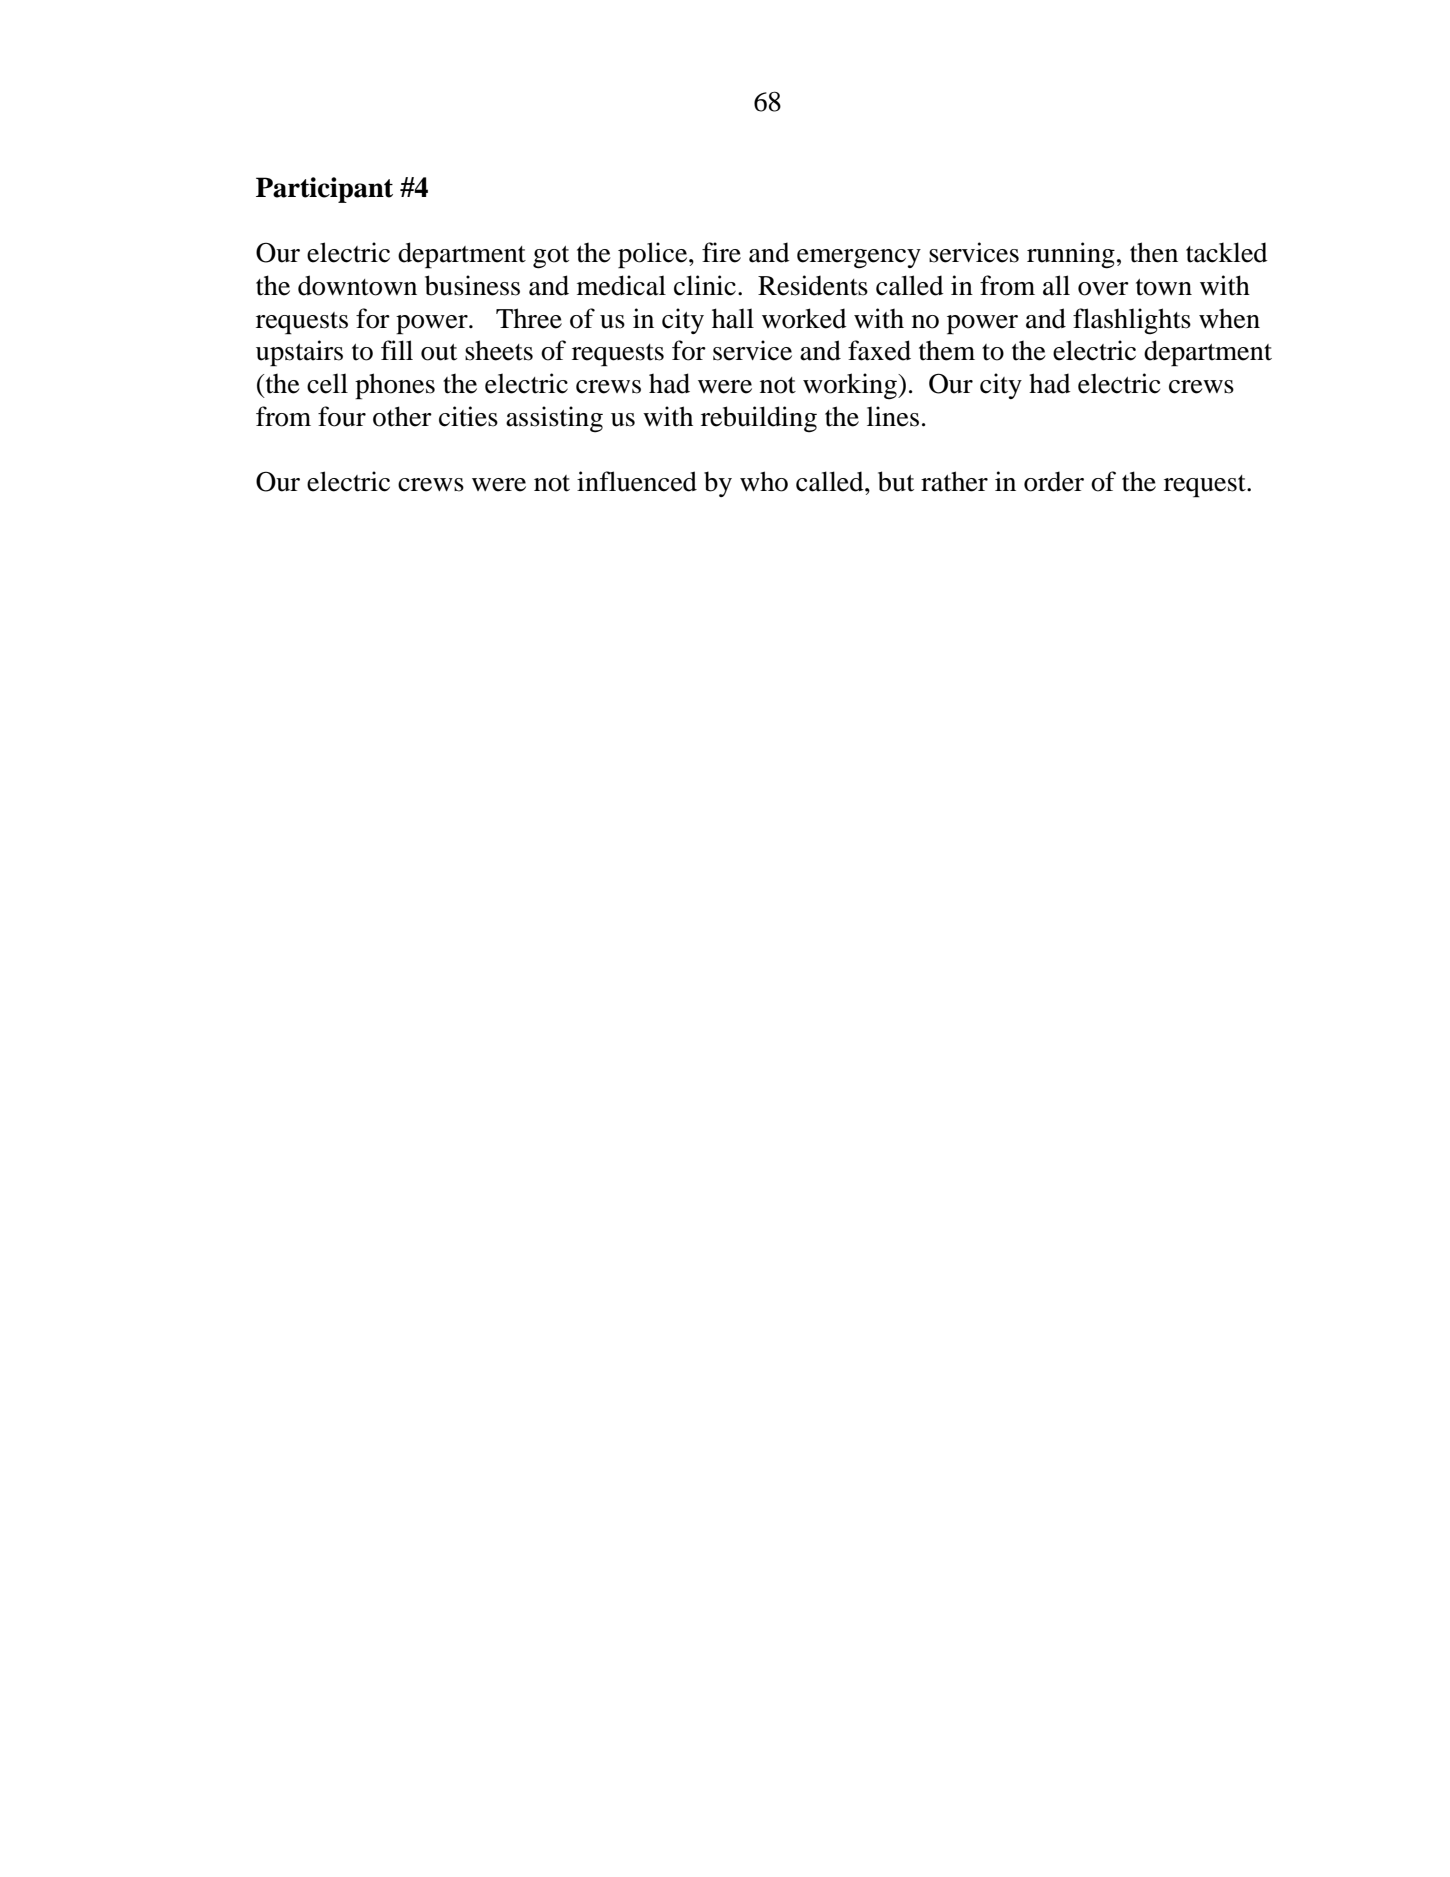 This image has height=1877, width=1450. Describe the element at coordinates (1071, 255) in the image. I see `running` at that location.
